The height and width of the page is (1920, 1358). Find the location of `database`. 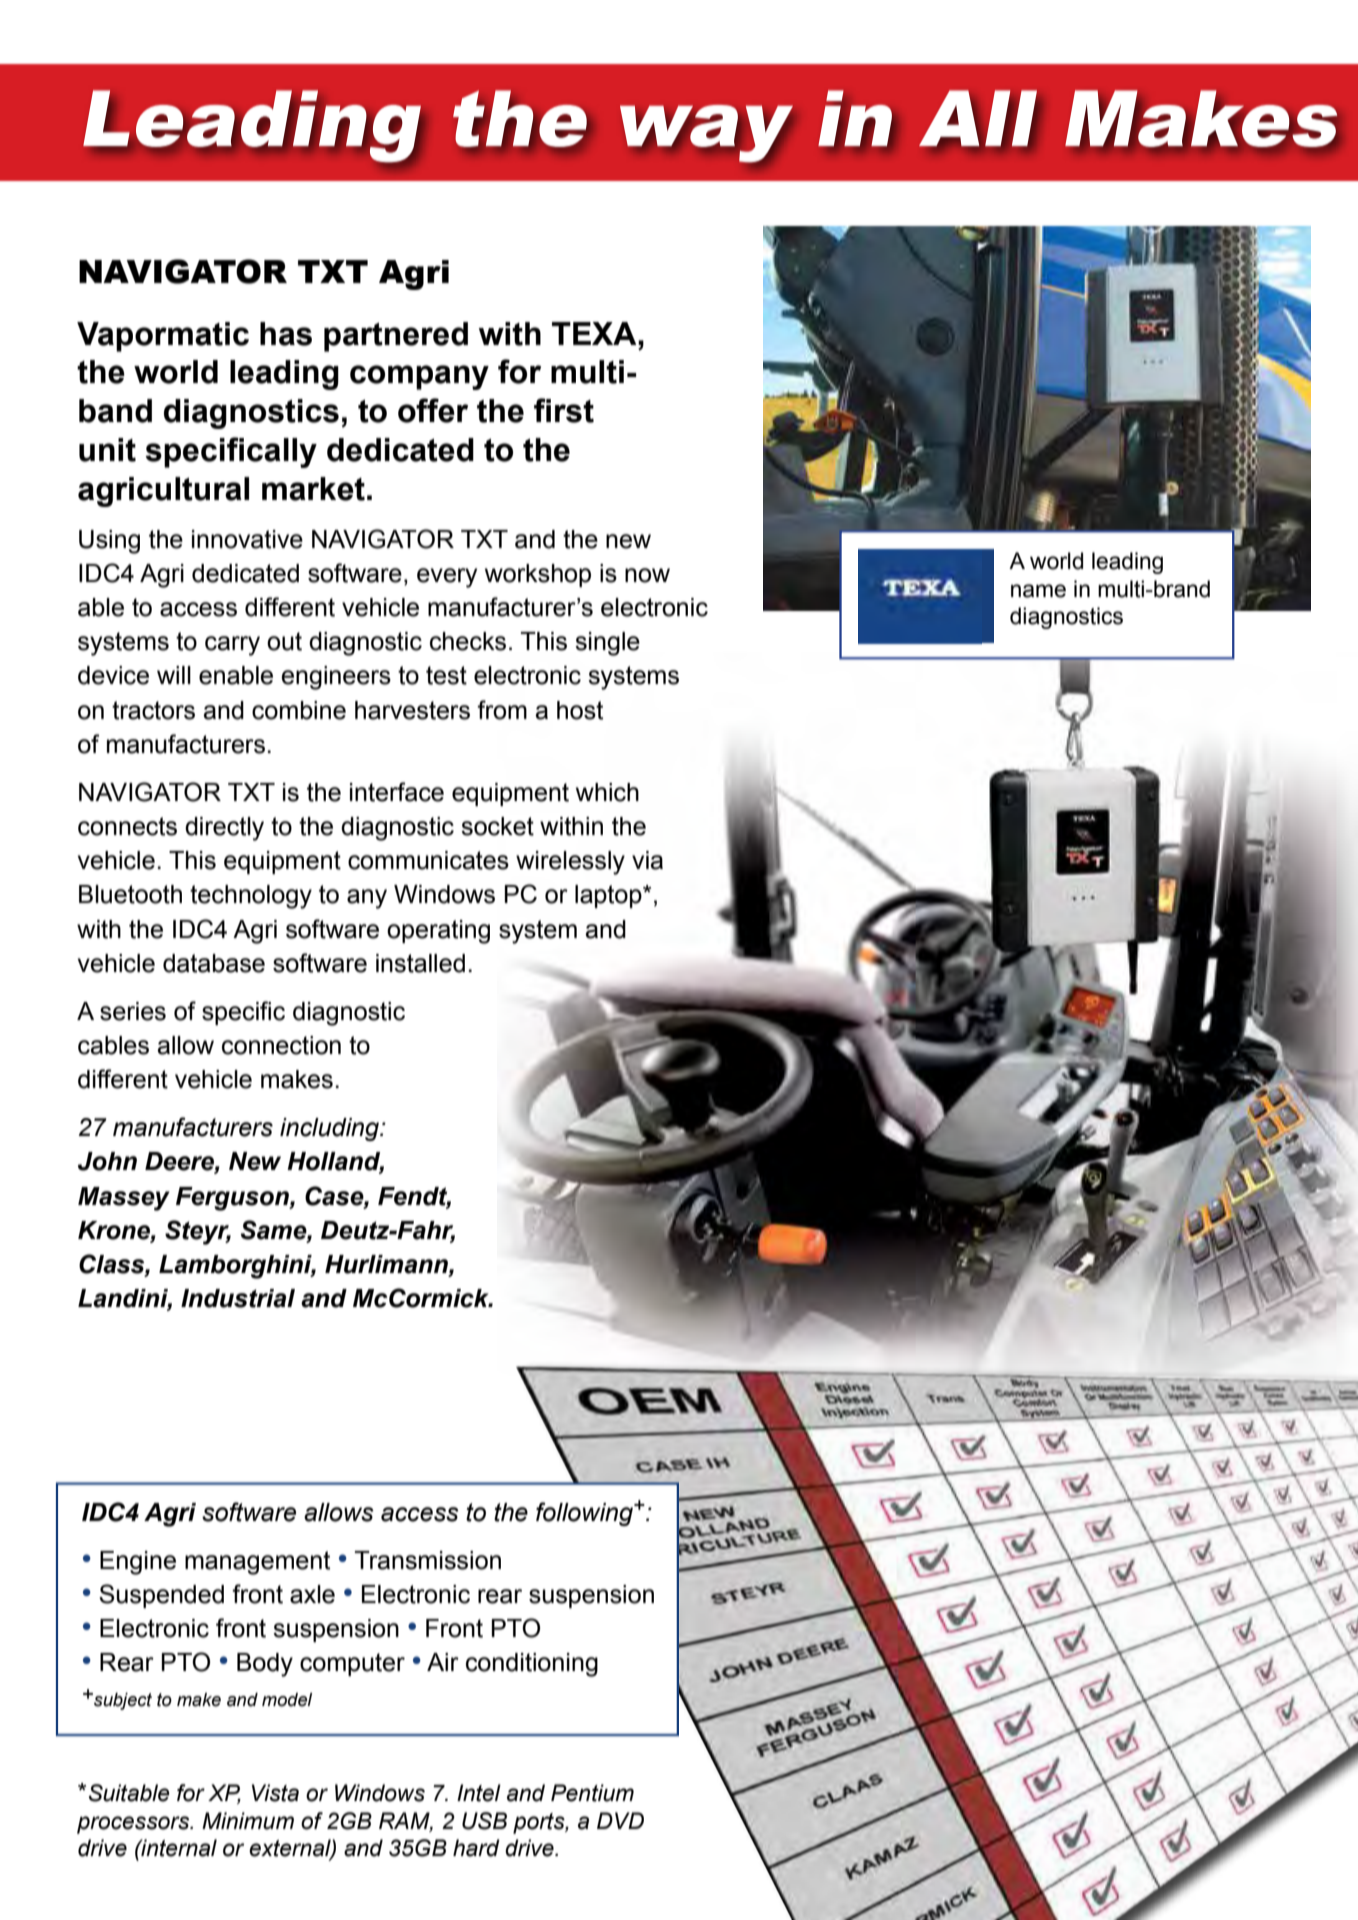

database is located at coordinates (214, 963).
